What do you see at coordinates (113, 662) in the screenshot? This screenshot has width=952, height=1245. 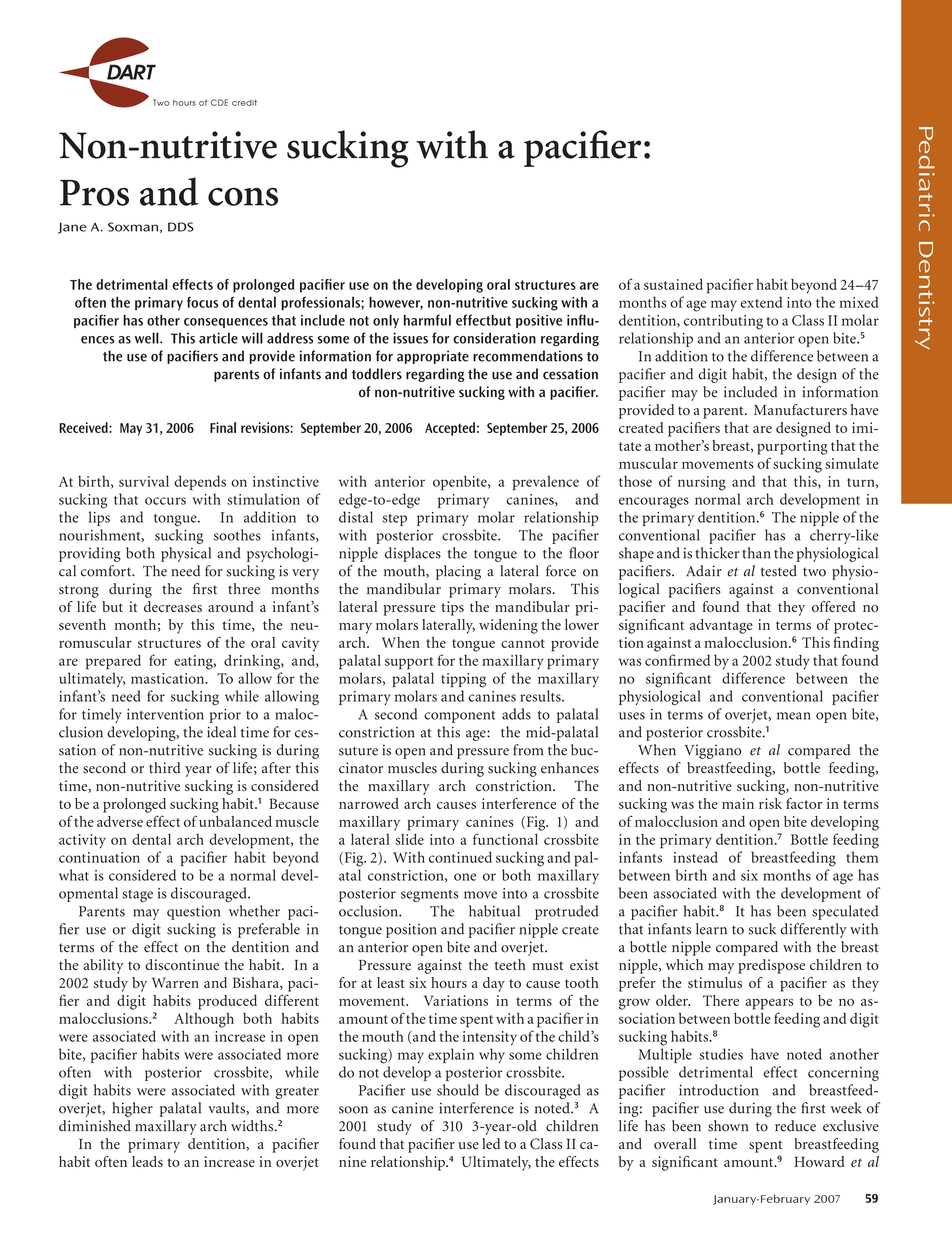 I see `prepared` at bounding box center [113, 662].
